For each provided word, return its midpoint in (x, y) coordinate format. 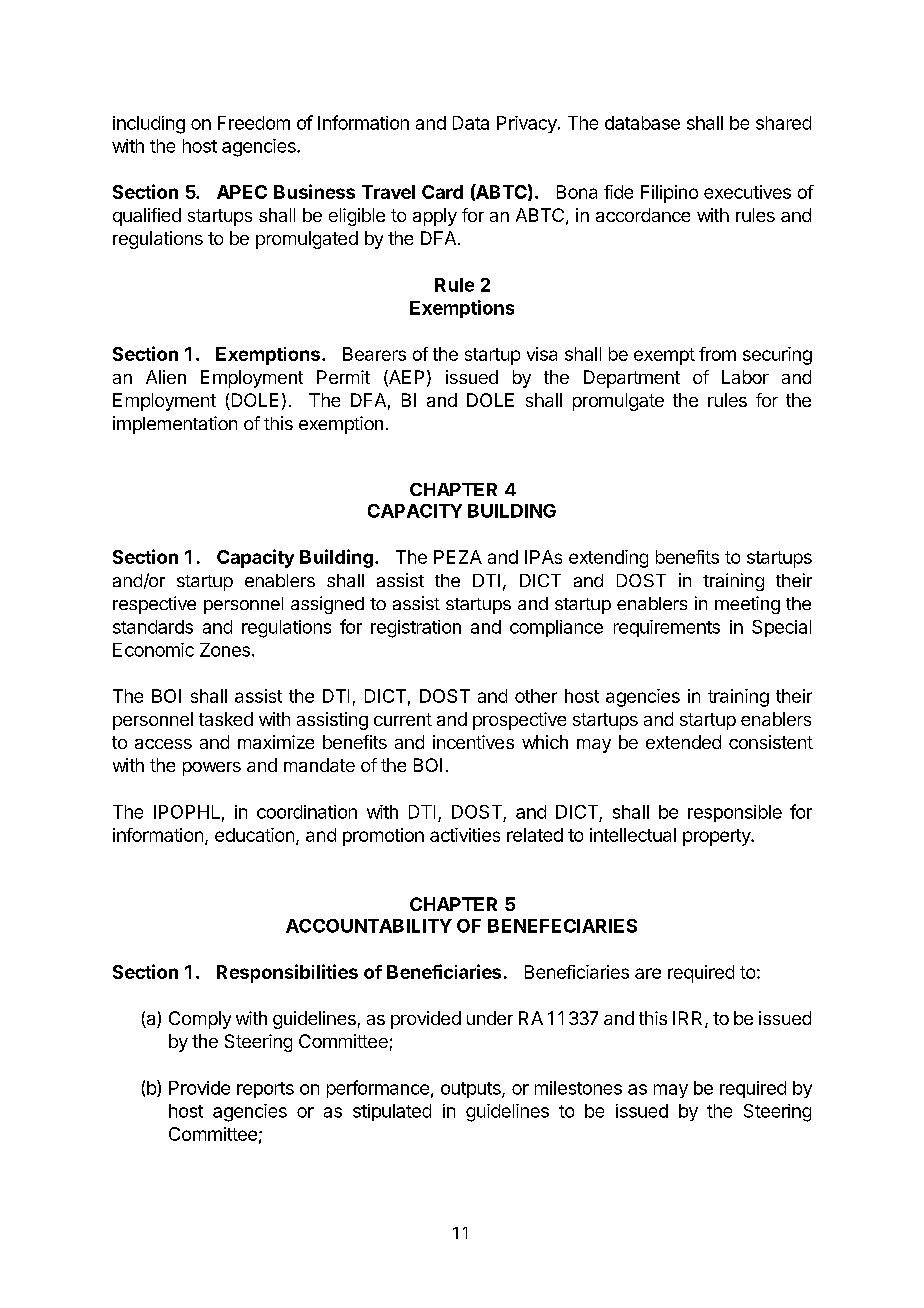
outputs (472, 1090)
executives (747, 192)
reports (265, 1090)
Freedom (254, 123)
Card (442, 192)
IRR (689, 1019)
